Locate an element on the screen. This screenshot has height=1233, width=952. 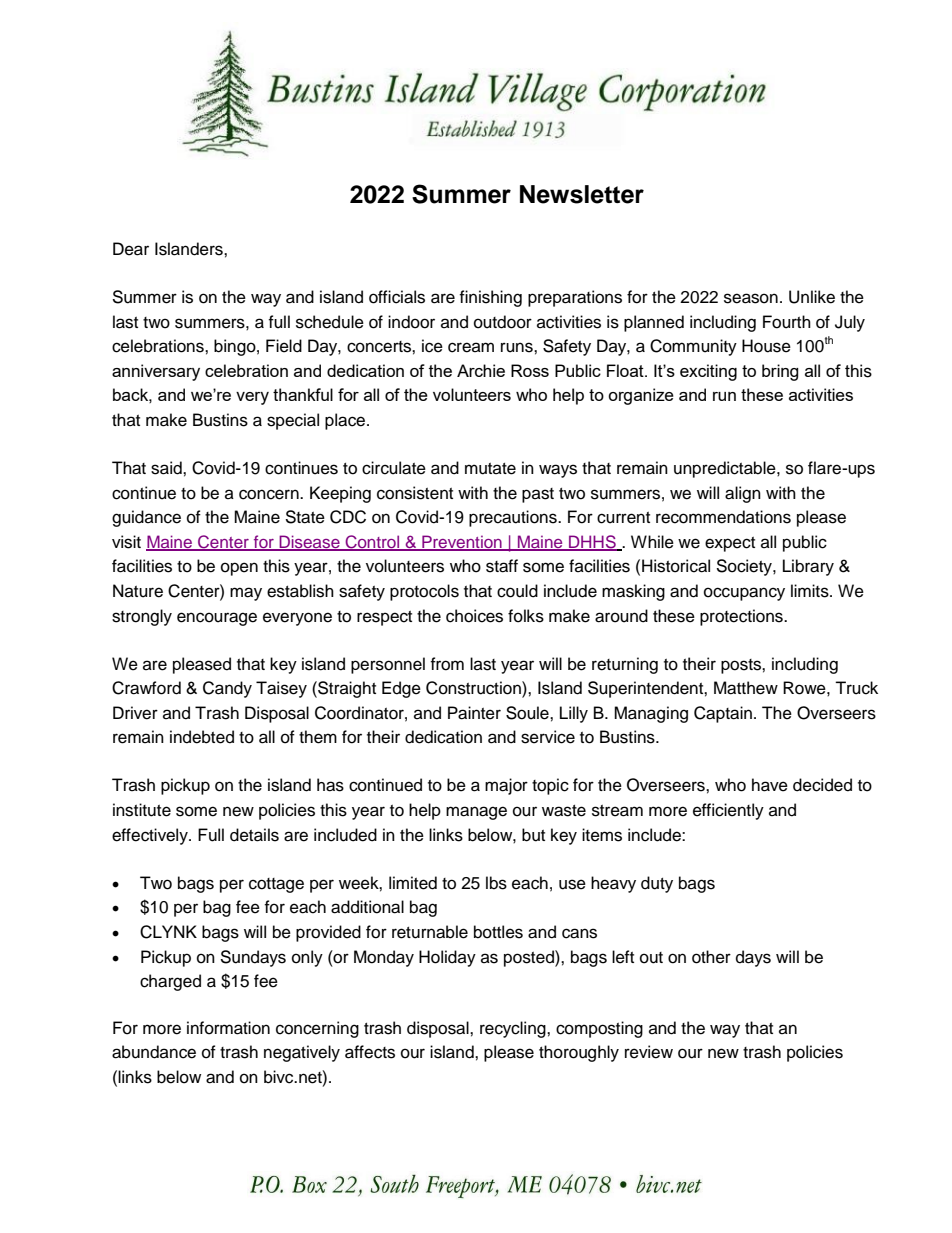
Dear is located at coordinates (131, 249).
